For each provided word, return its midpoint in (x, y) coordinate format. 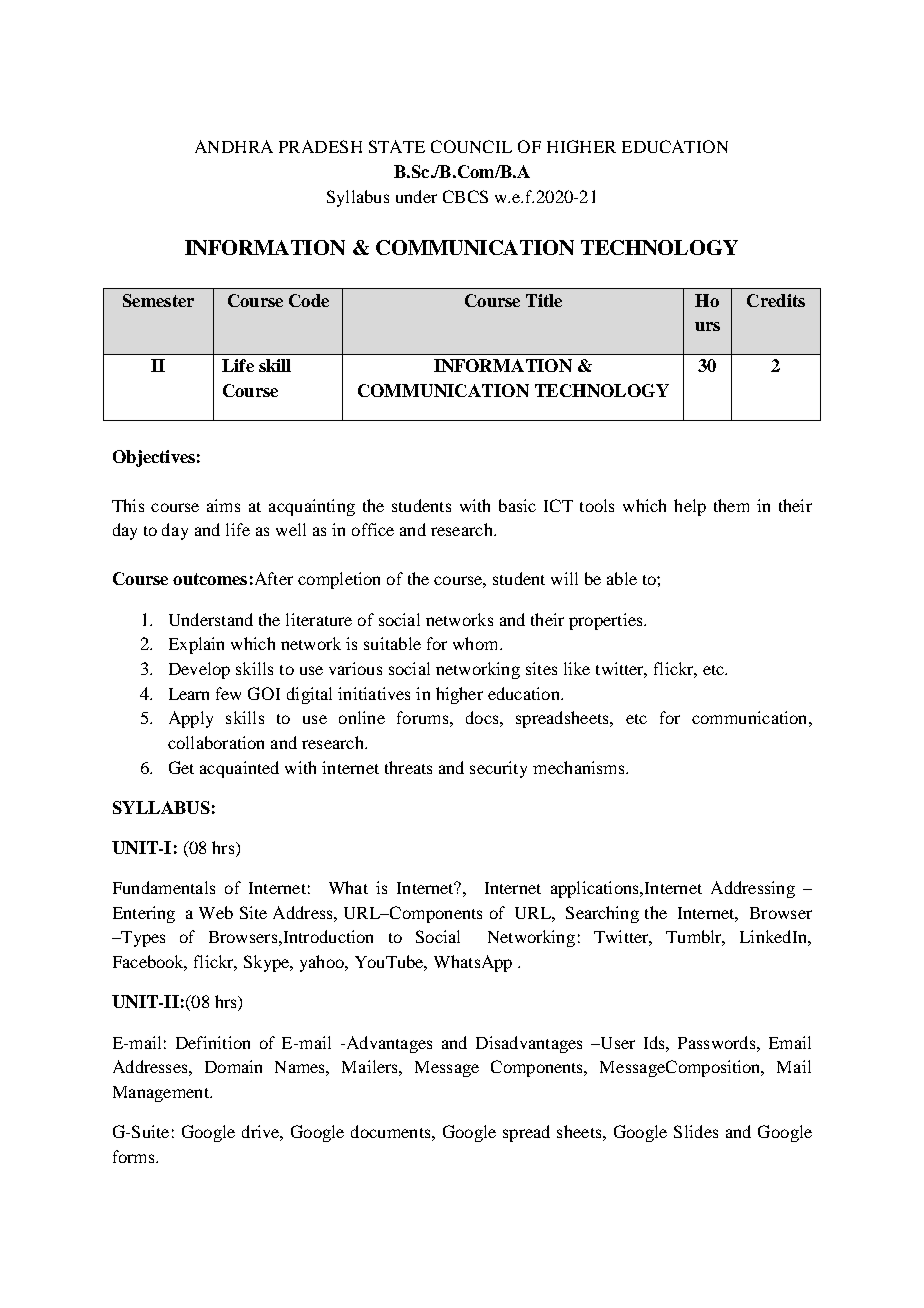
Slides (696, 1131)
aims (223, 505)
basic (517, 505)
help (690, 507)
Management (162, 1094)
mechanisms (580, 767)
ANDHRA (234, 146)
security (498, 769)
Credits (776, 300)
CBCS (465, 196)
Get (181, 767)
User (616, 1043)
